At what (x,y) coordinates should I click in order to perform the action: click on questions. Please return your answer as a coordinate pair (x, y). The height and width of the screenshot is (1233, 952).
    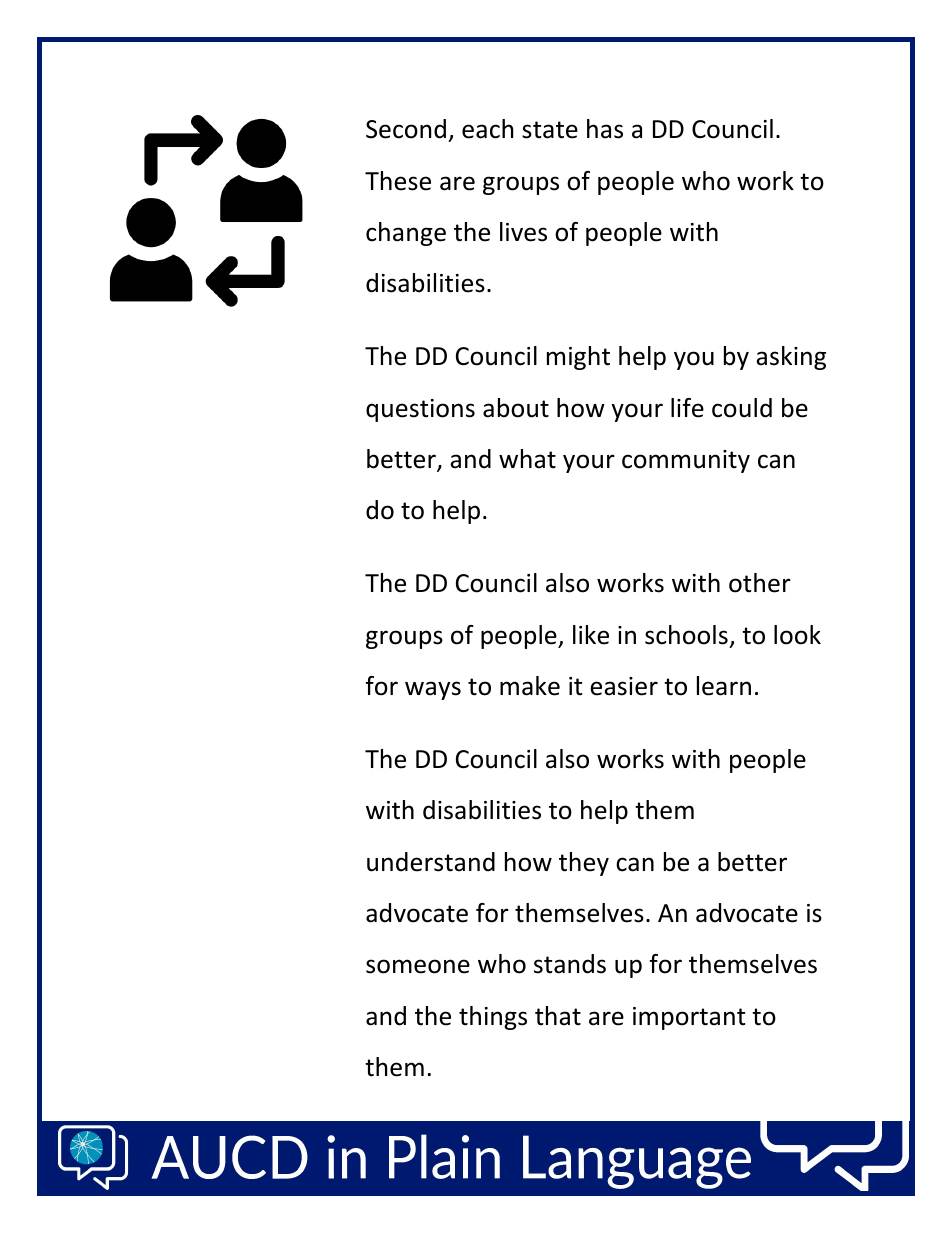
    Looking at the image, I should click on (420, 410).
